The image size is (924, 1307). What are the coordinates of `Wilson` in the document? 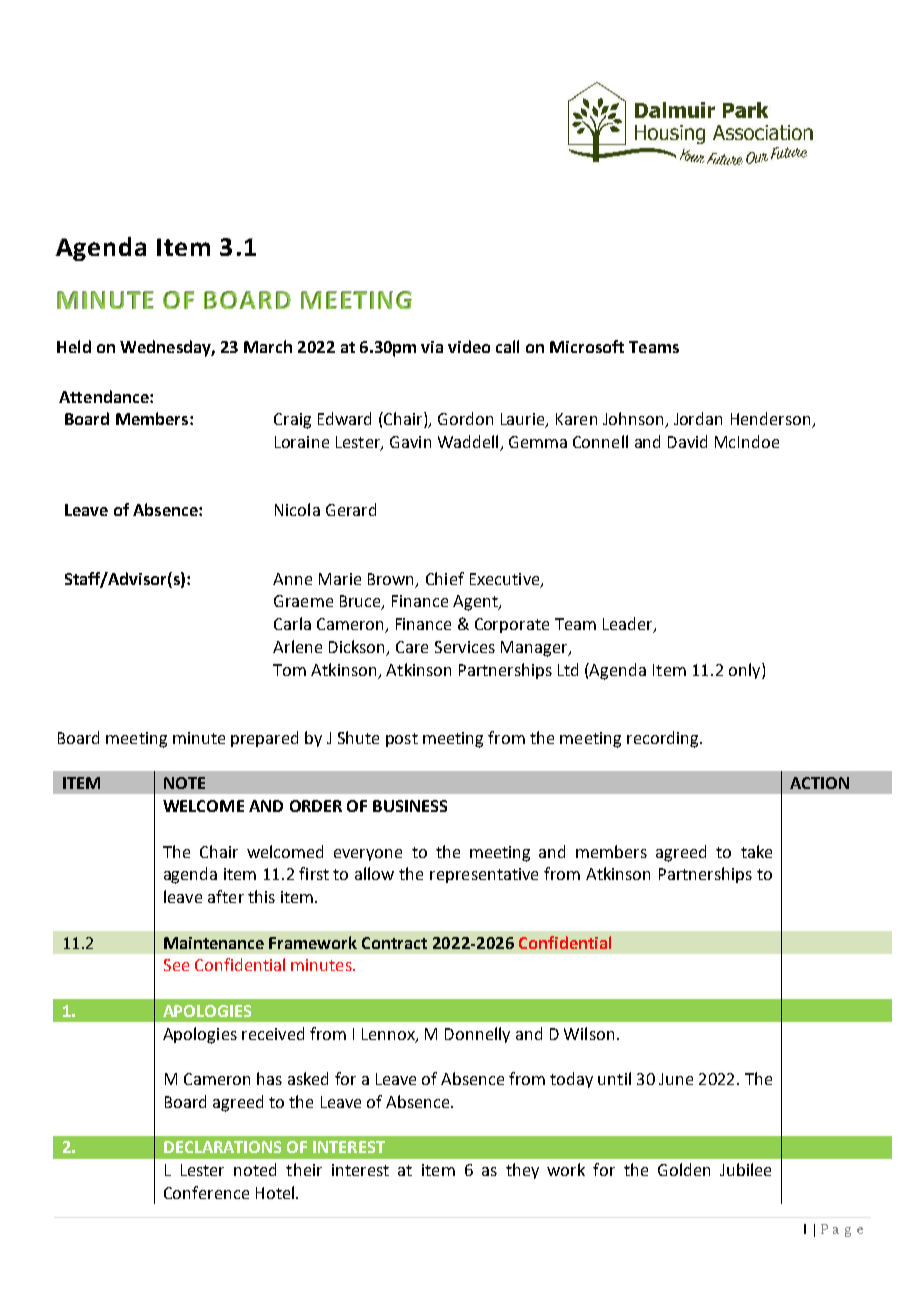 It's located at (589, 1033).
